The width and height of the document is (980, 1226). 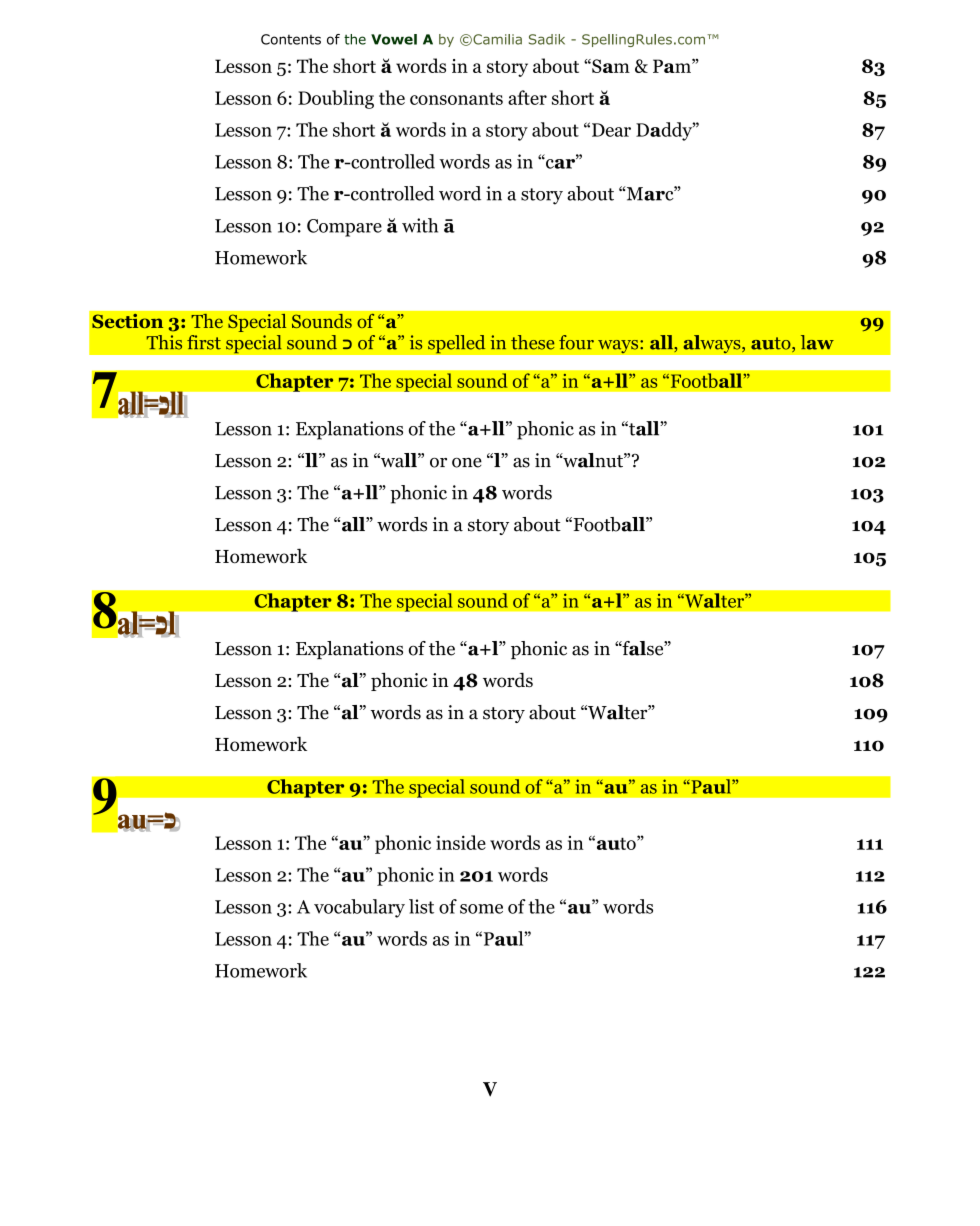 I want to click on one, so click(x=467, y=463).
